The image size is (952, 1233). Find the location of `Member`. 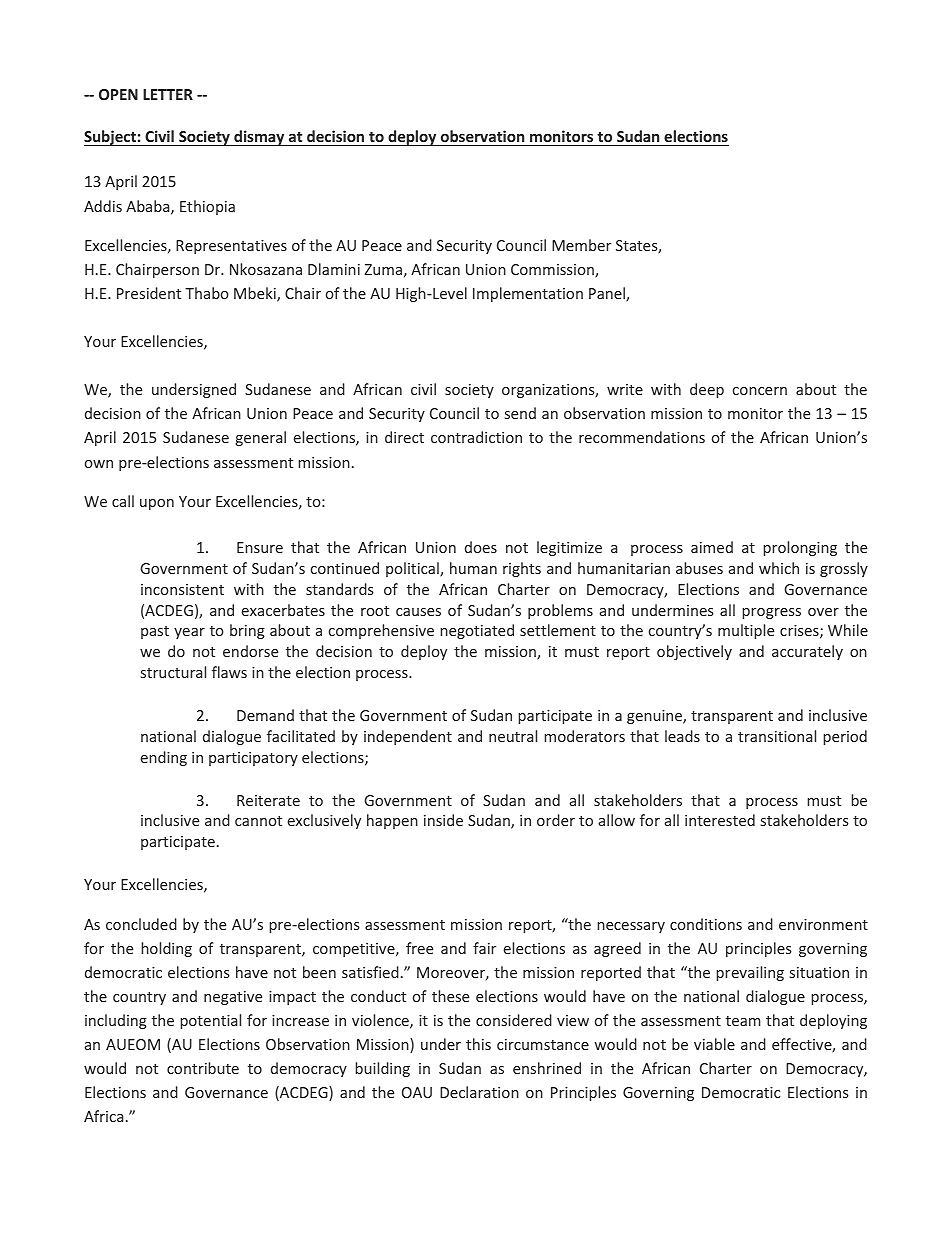

Member is located at coordinates (581, 245).
